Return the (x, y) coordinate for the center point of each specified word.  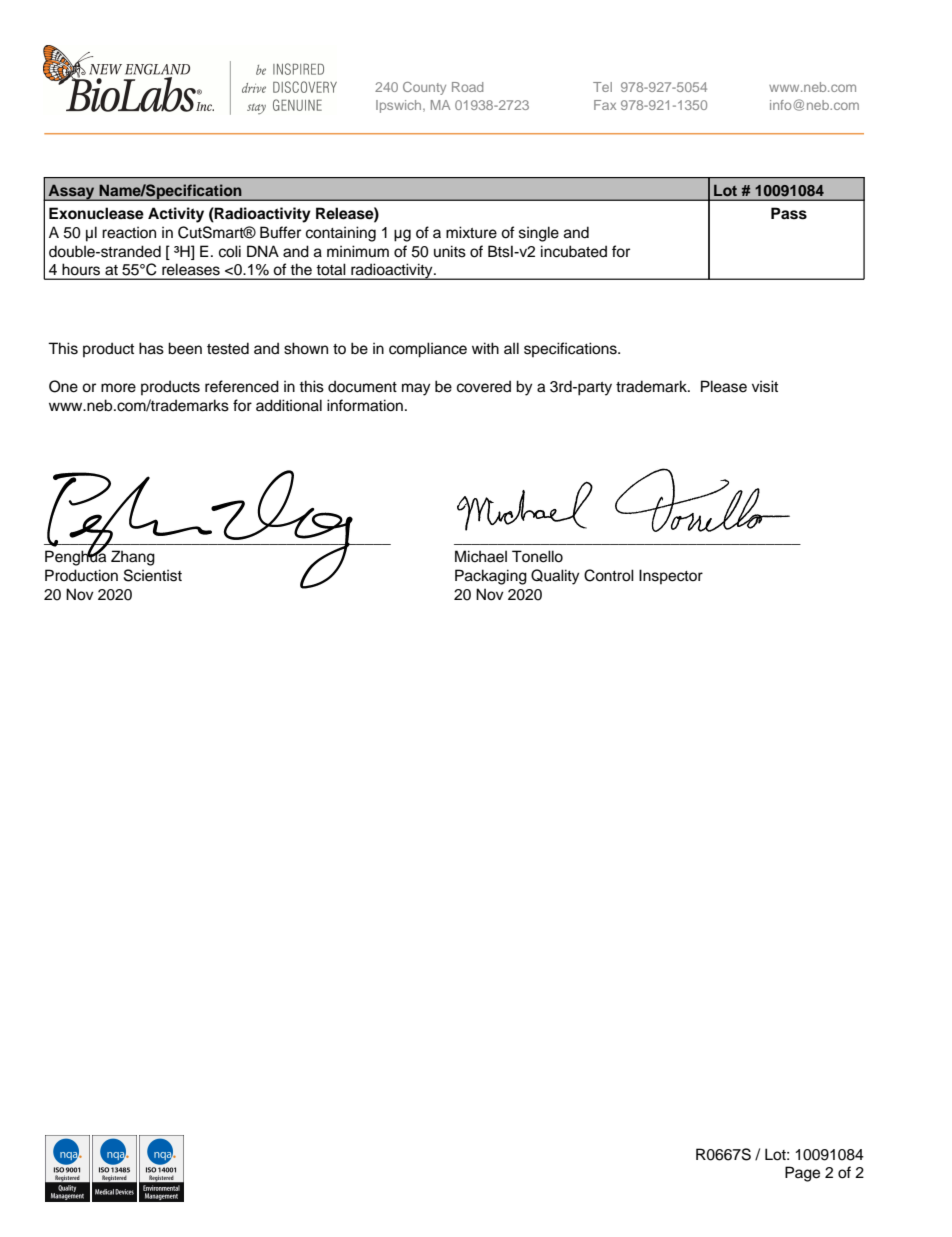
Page (802, 1174)
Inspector (671, 576)
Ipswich (400, 106)
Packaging (491, 577)
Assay (71, 192)
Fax (605, 105)
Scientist (153, 575)
